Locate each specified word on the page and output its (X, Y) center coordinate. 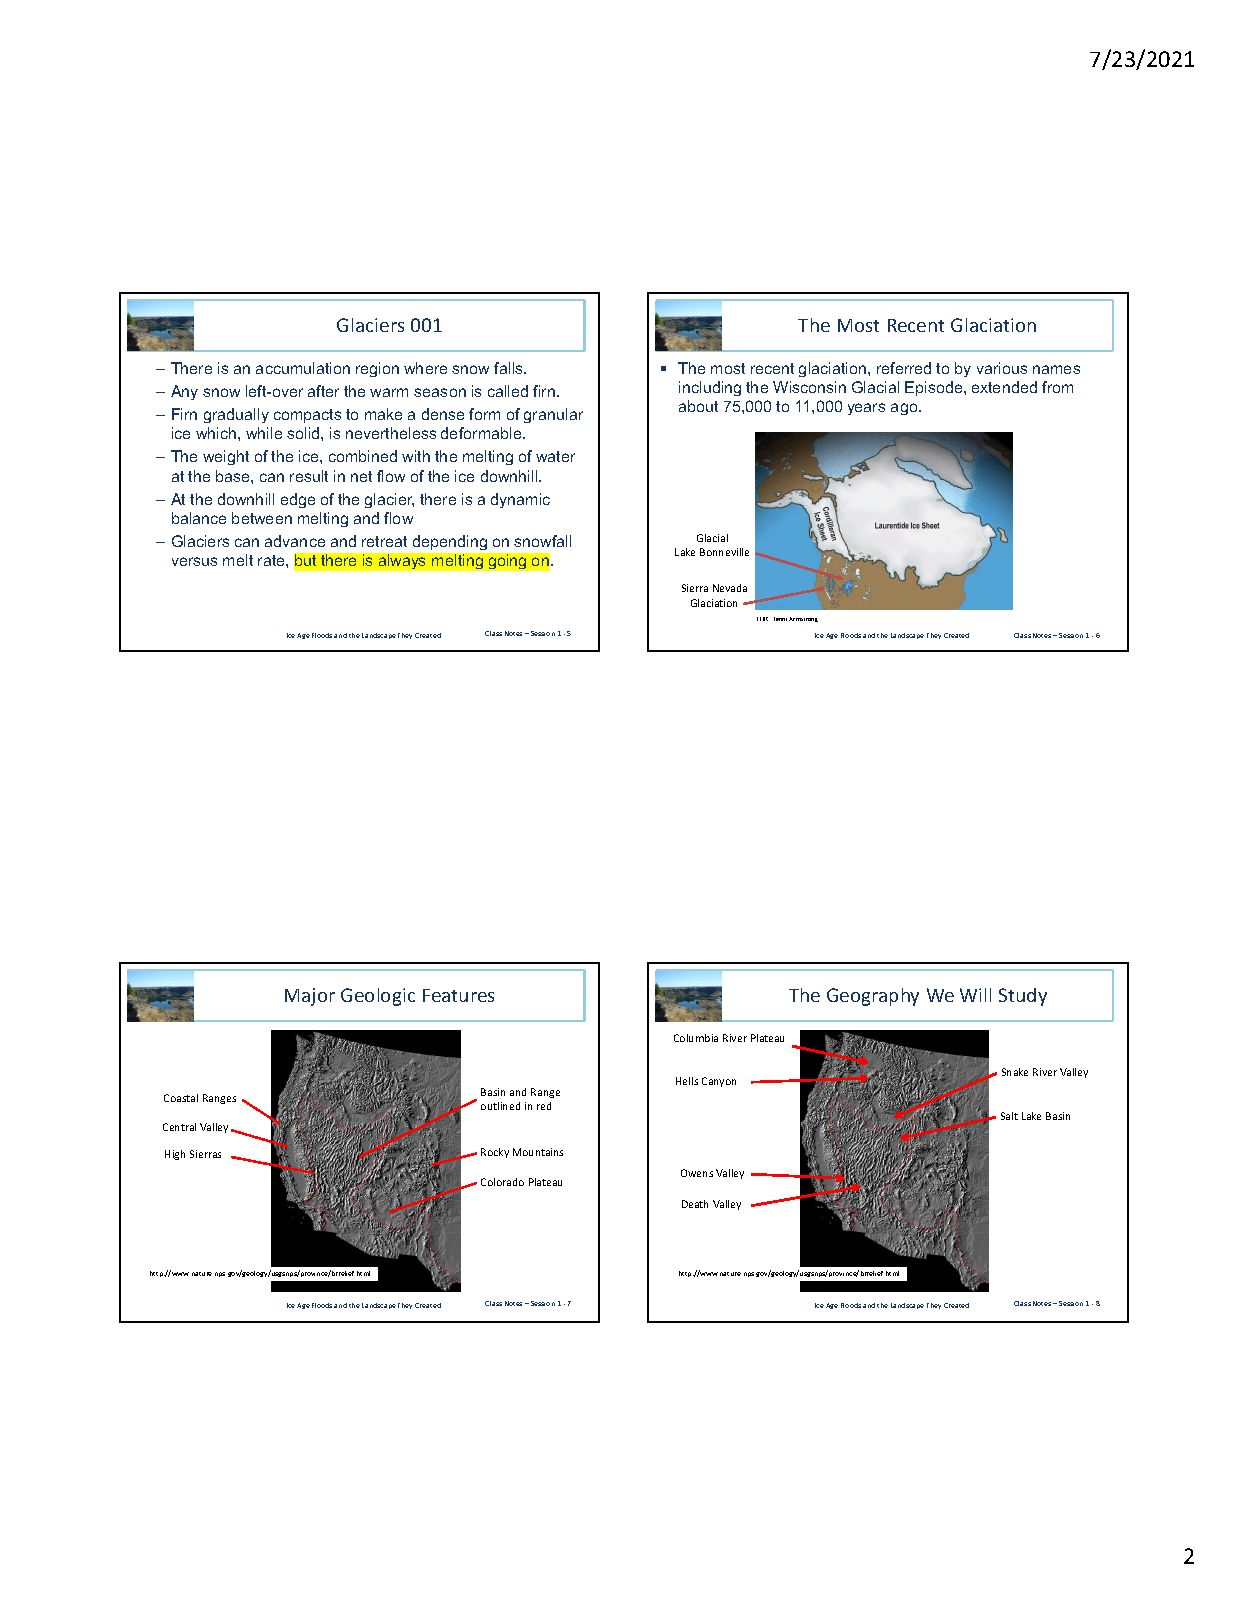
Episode (935, 388)
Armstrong (803, 619)
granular (553, 415)
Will (975, 995)
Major (310, 997)
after (323, 391)
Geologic (378, 997)
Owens (697, 1173)
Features (458, 995)
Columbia (696, 1038)
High (175, 1155)
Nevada (730, 588)
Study (1023, 997)
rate (272, 560)
